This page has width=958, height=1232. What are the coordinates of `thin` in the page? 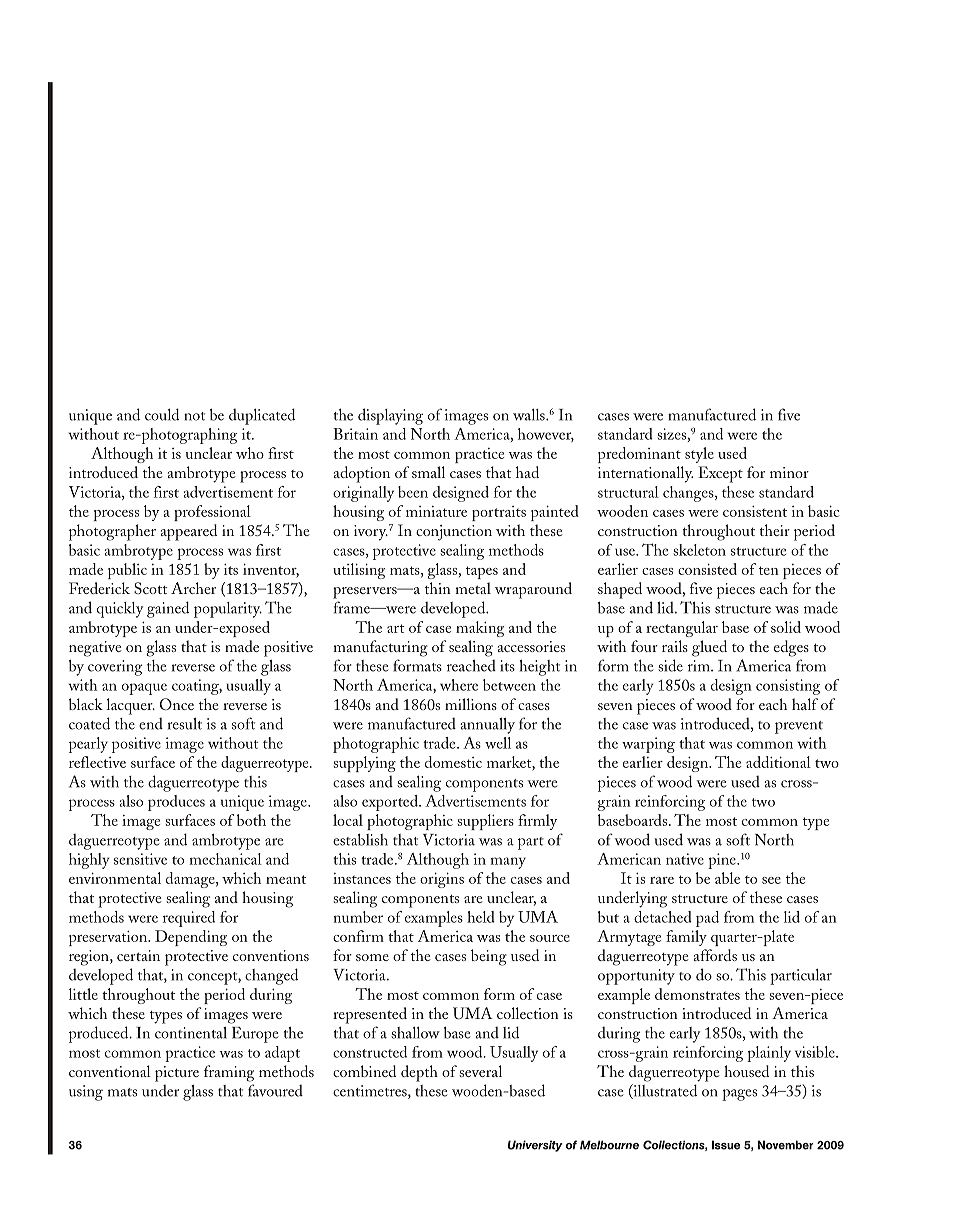 It's located at (438, 588).
